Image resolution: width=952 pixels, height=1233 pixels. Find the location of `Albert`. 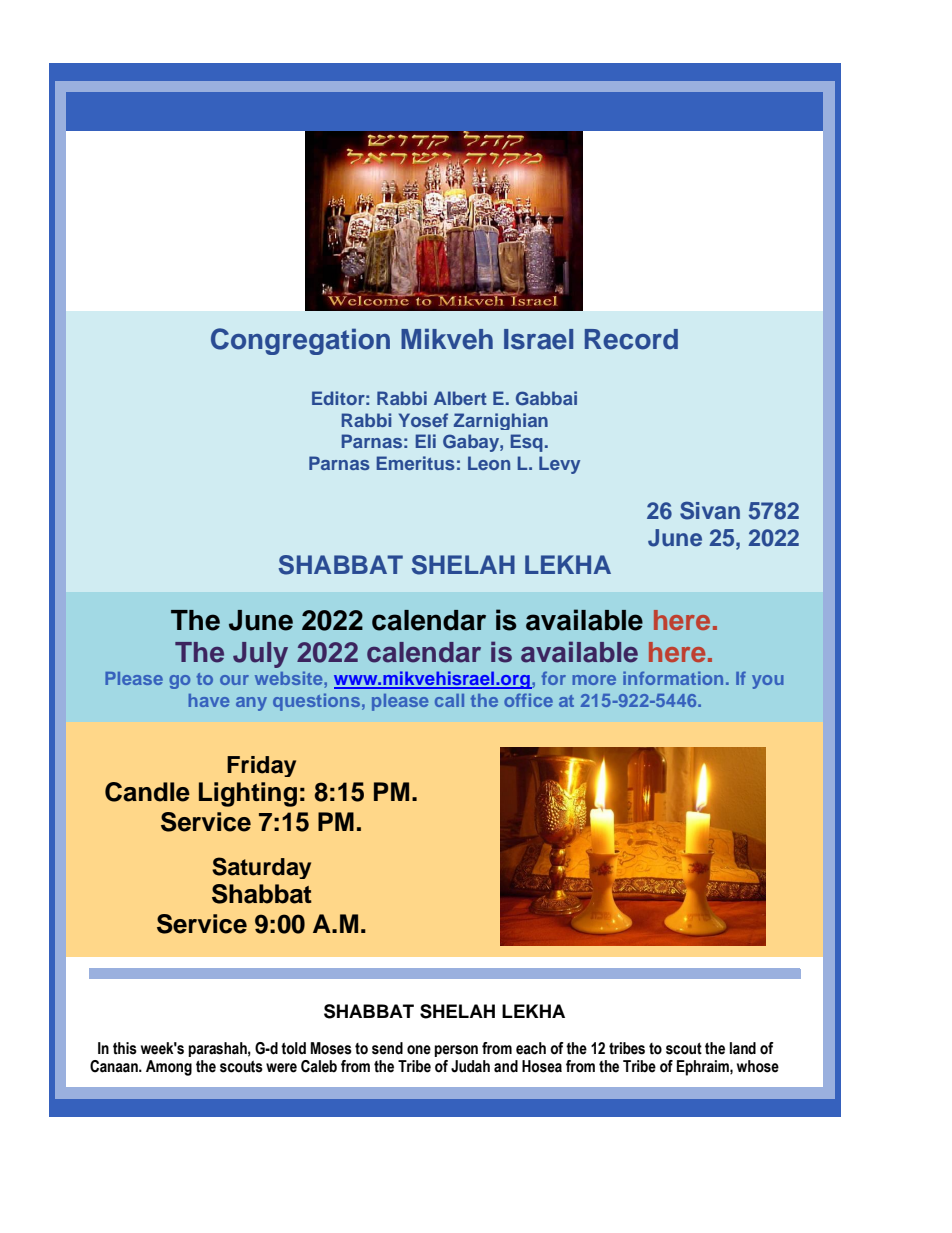

Albert is located at coordinates (460, 398).
